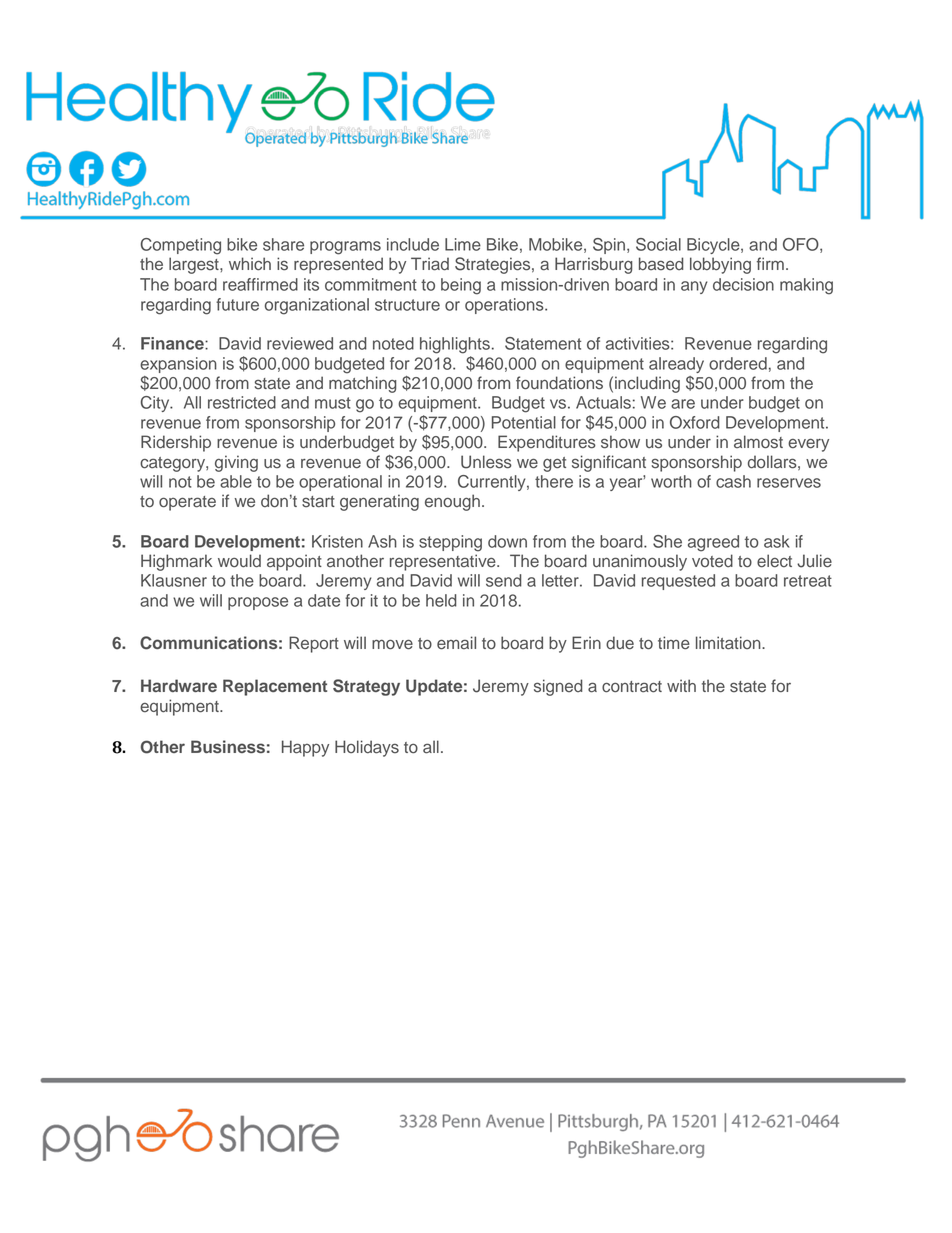 This page has width=952, height=1233. What do you see at coordinates (367, 748) in the page?
I see `Holidays` at bounding box center [367, 748].
